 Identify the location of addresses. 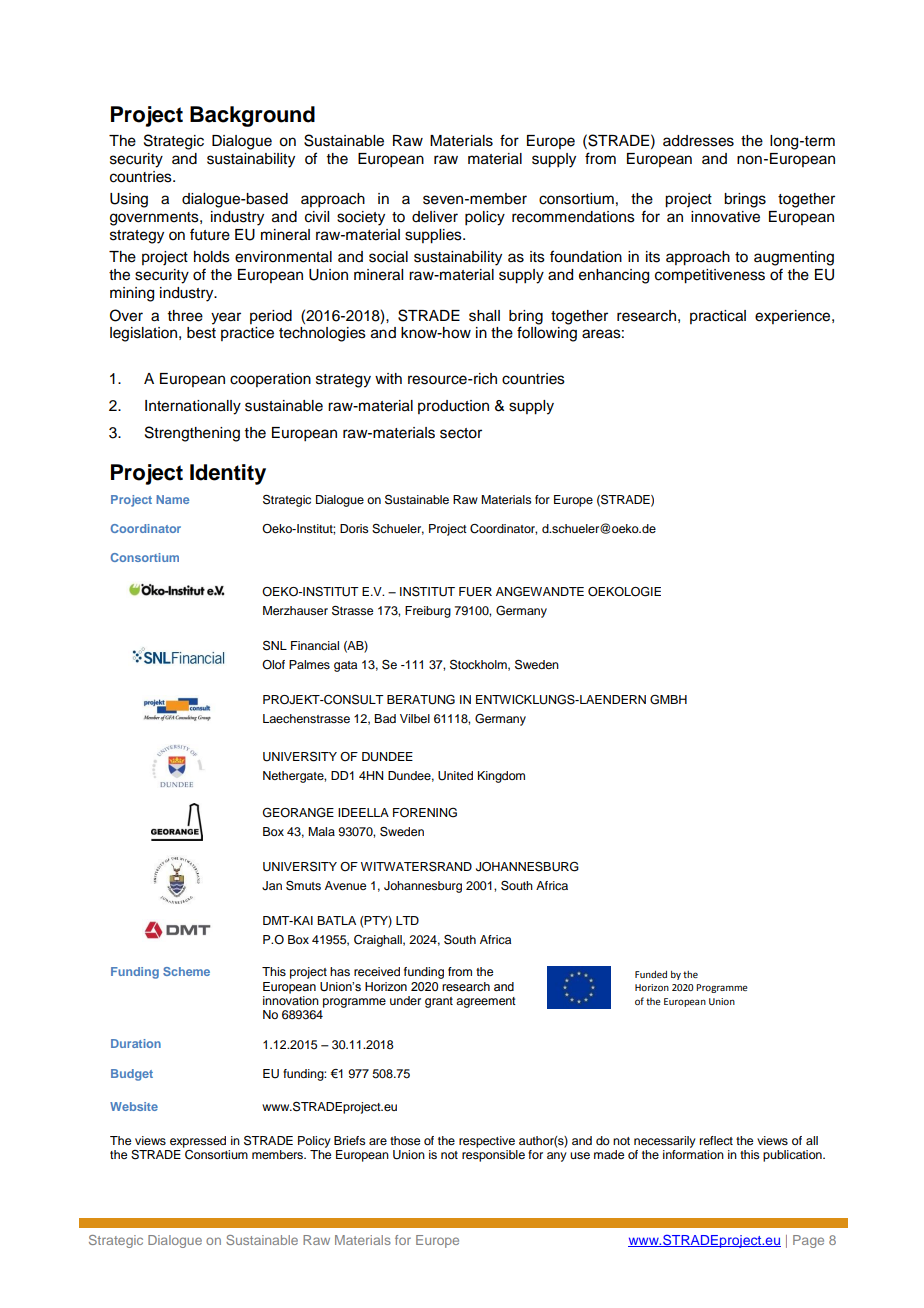
(698, 141).
